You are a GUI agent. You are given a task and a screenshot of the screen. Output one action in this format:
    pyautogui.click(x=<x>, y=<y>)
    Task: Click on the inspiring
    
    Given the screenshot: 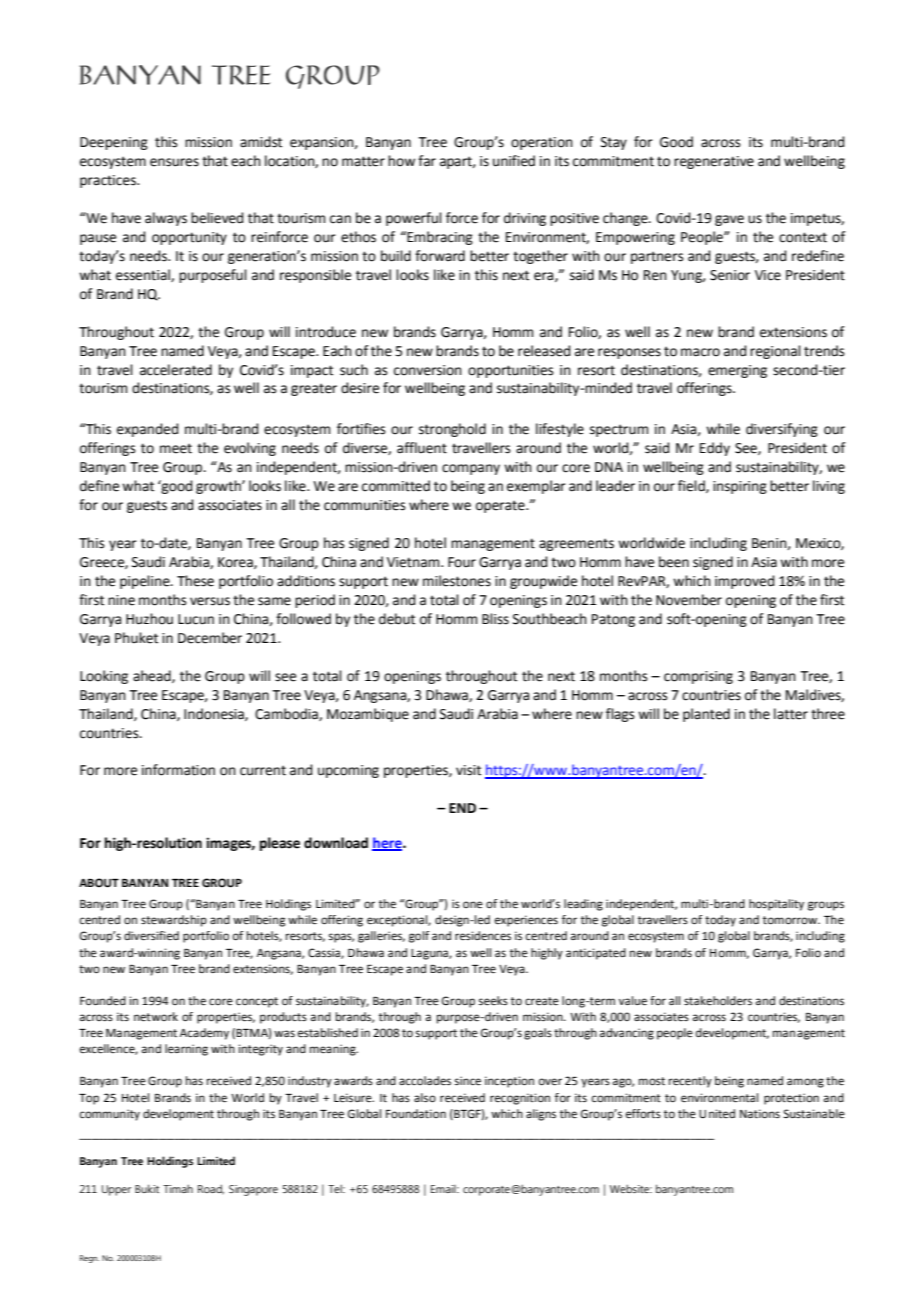 What is the action you would take?
    pyautogui.click(x=740, y=487)
